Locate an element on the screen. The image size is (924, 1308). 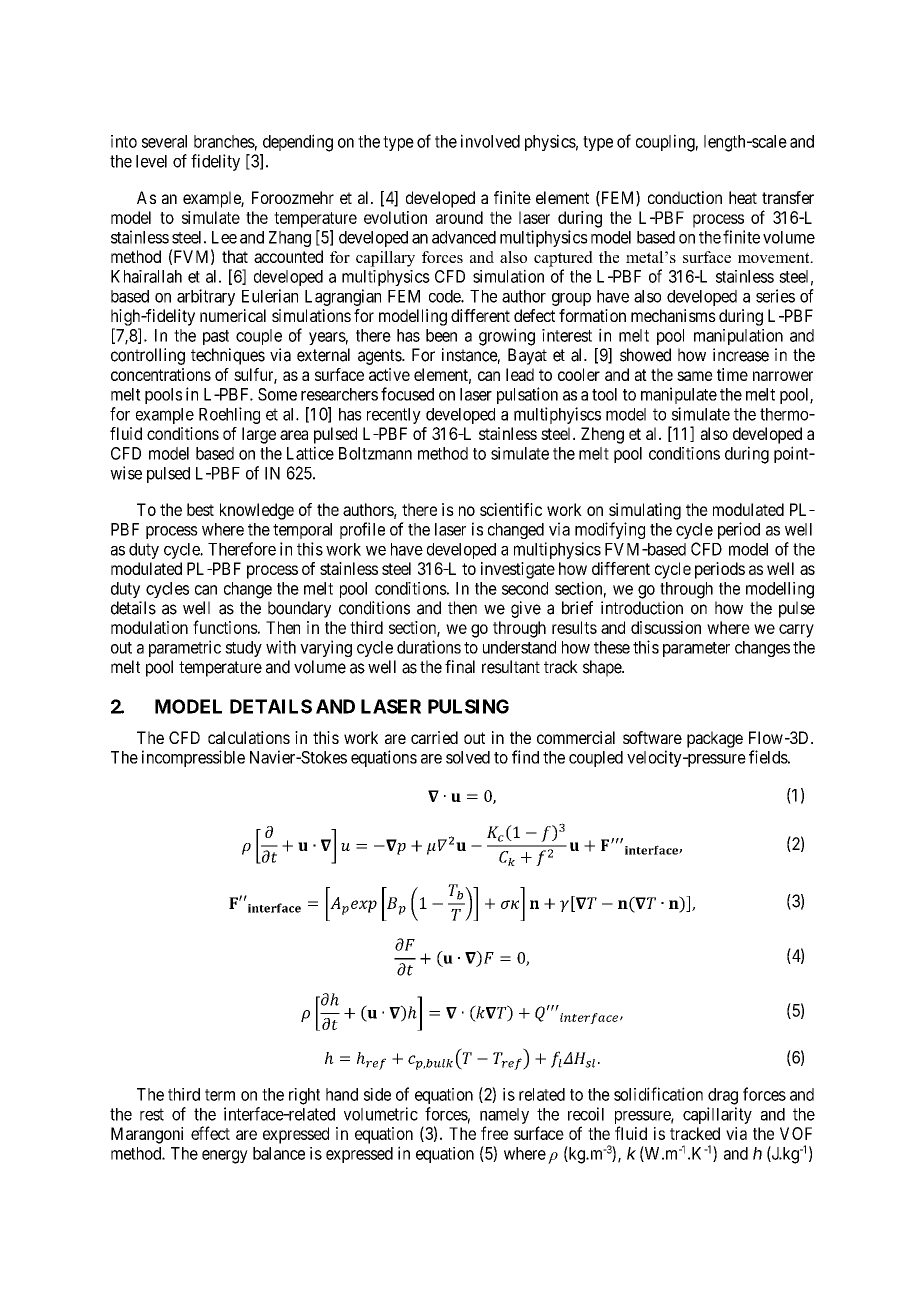
heat is located at coordinates (743, 197).
